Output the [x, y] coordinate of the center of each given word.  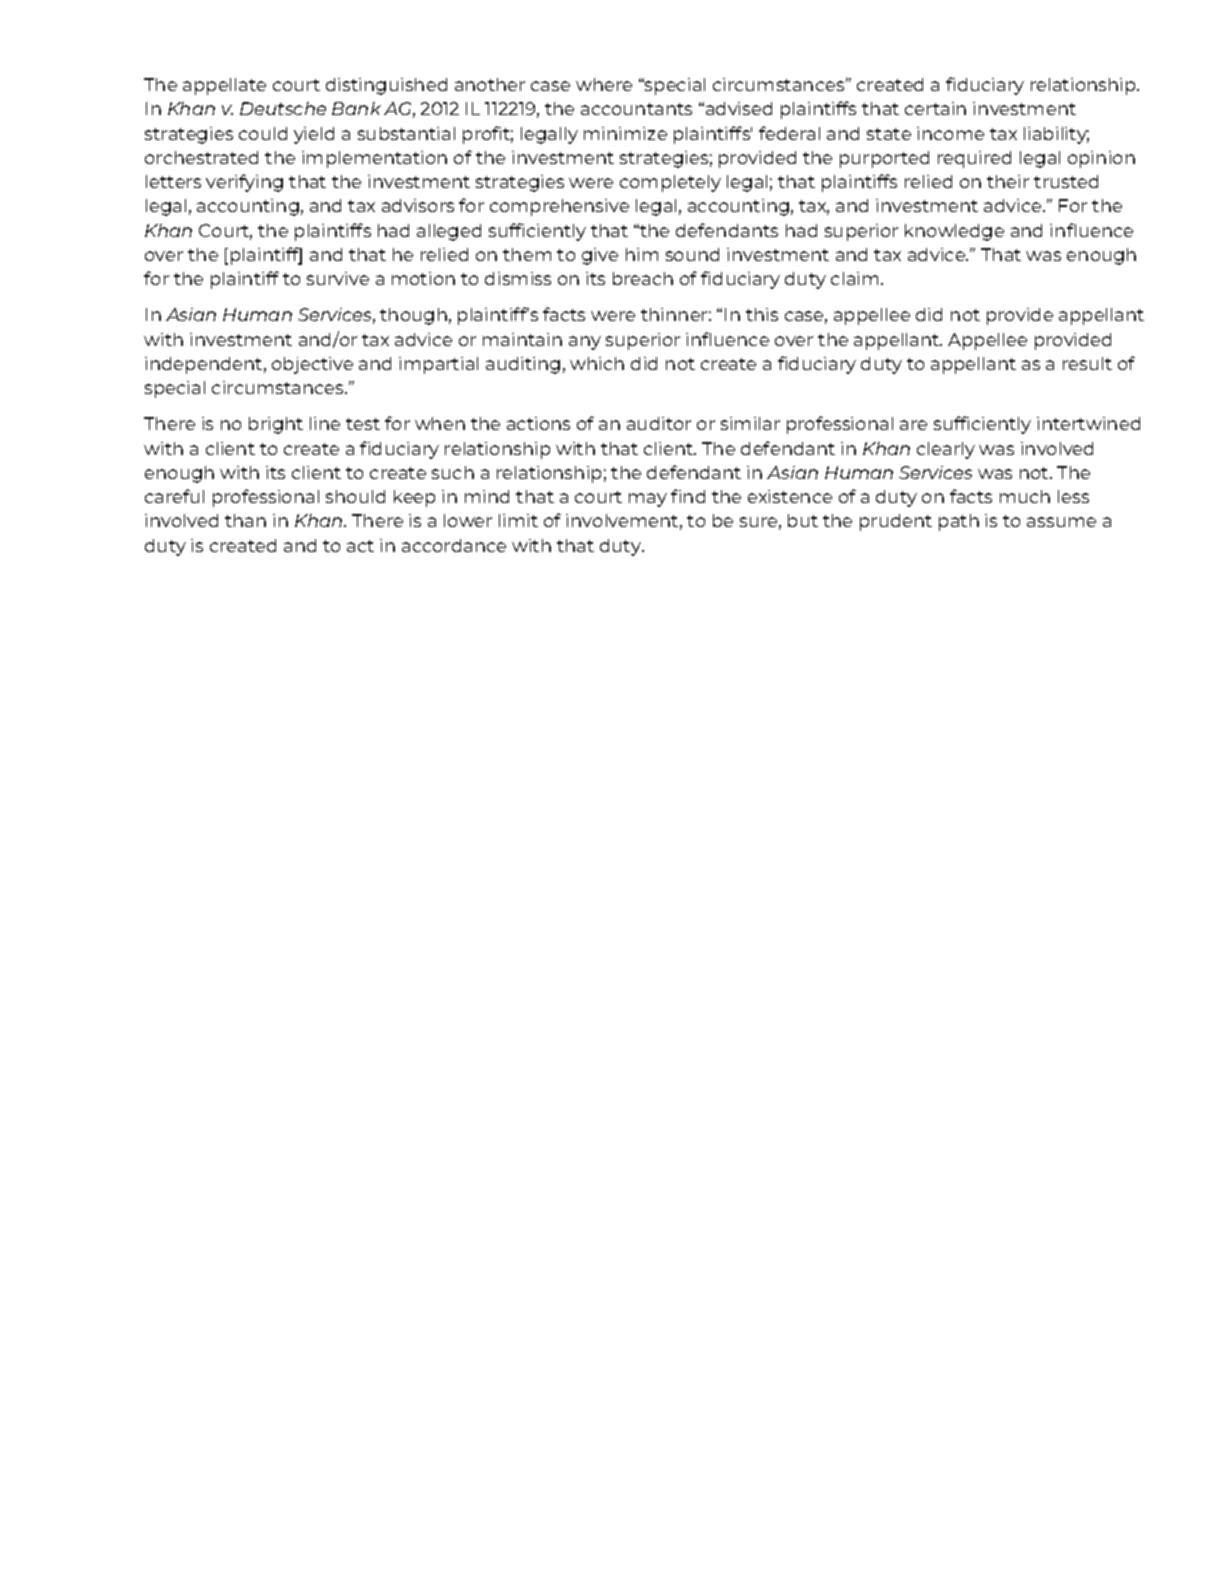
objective [312, 365]
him [642, 254]
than [245, 520]
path [959, 522]
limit [518, 520]
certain [935, 108]
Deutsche [283, 108]
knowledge [954, 232]
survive [338, 278]
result [1087, 363]
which [597, 363]
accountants [636, 109]
